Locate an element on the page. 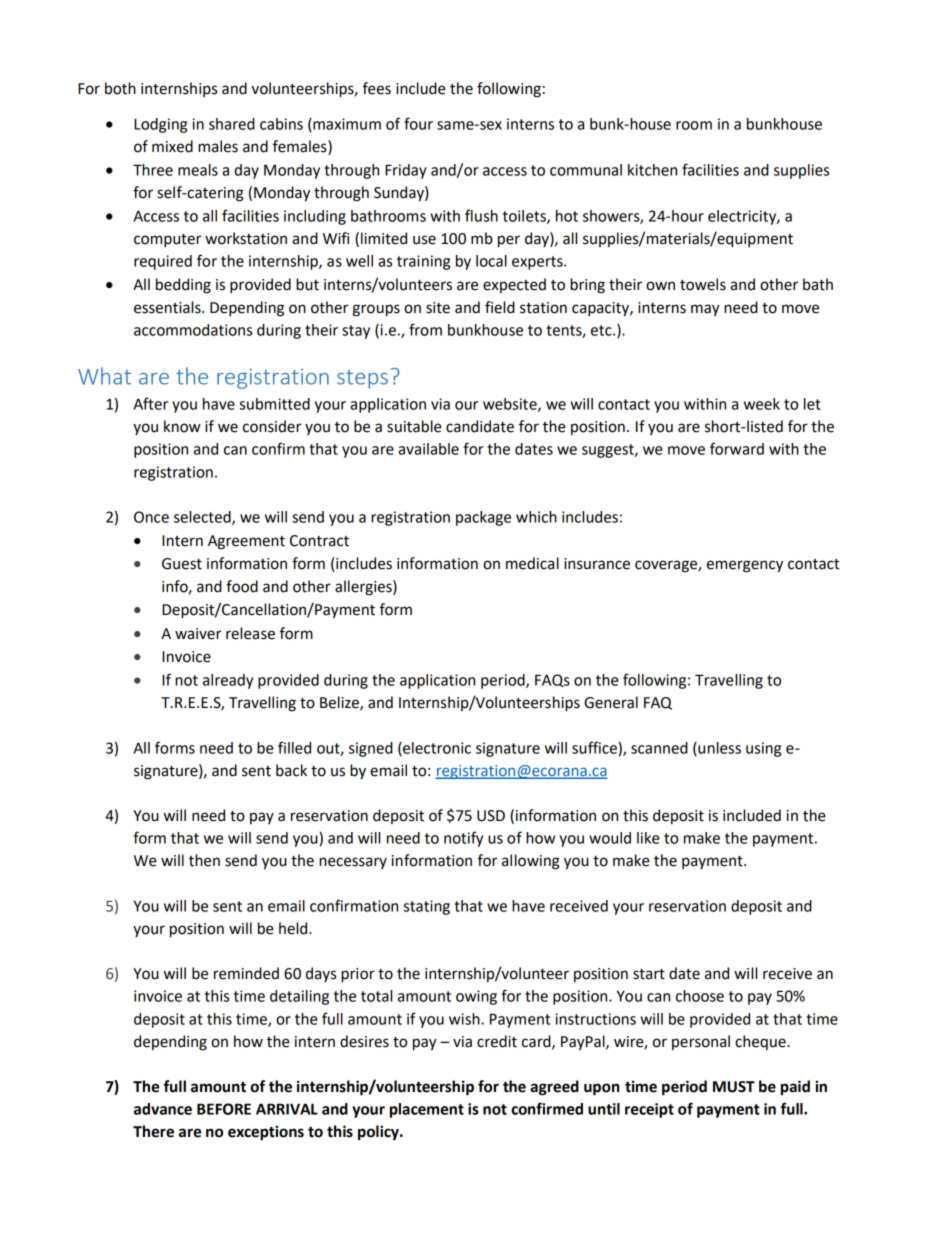 The height and width of the document is (1233, 952). kitchen is located at coordinates (652, 170).
